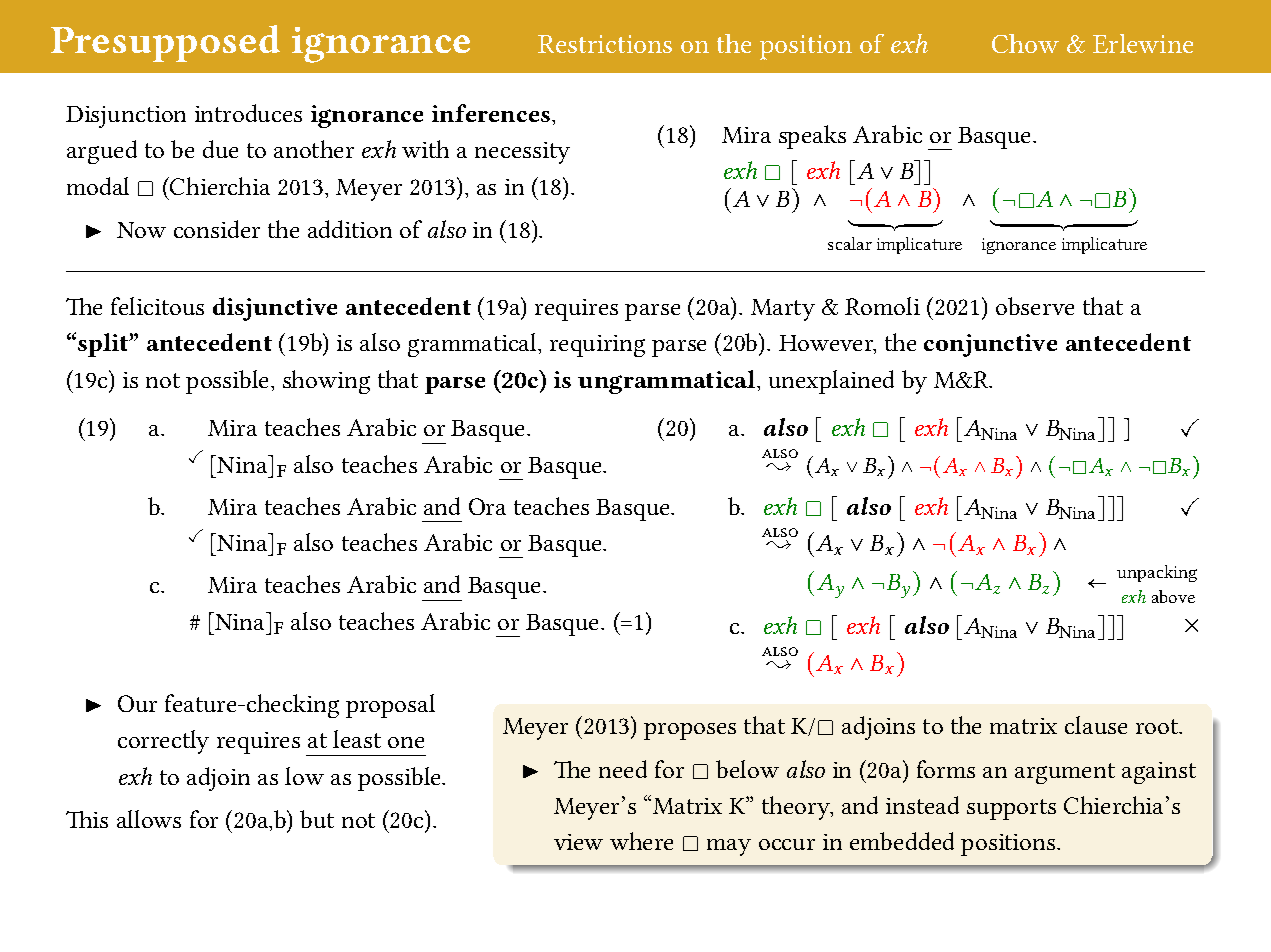  What do you see at coordinates (641, 841) in the screenshot?
I see `where` at bounding box center [641, 841].
